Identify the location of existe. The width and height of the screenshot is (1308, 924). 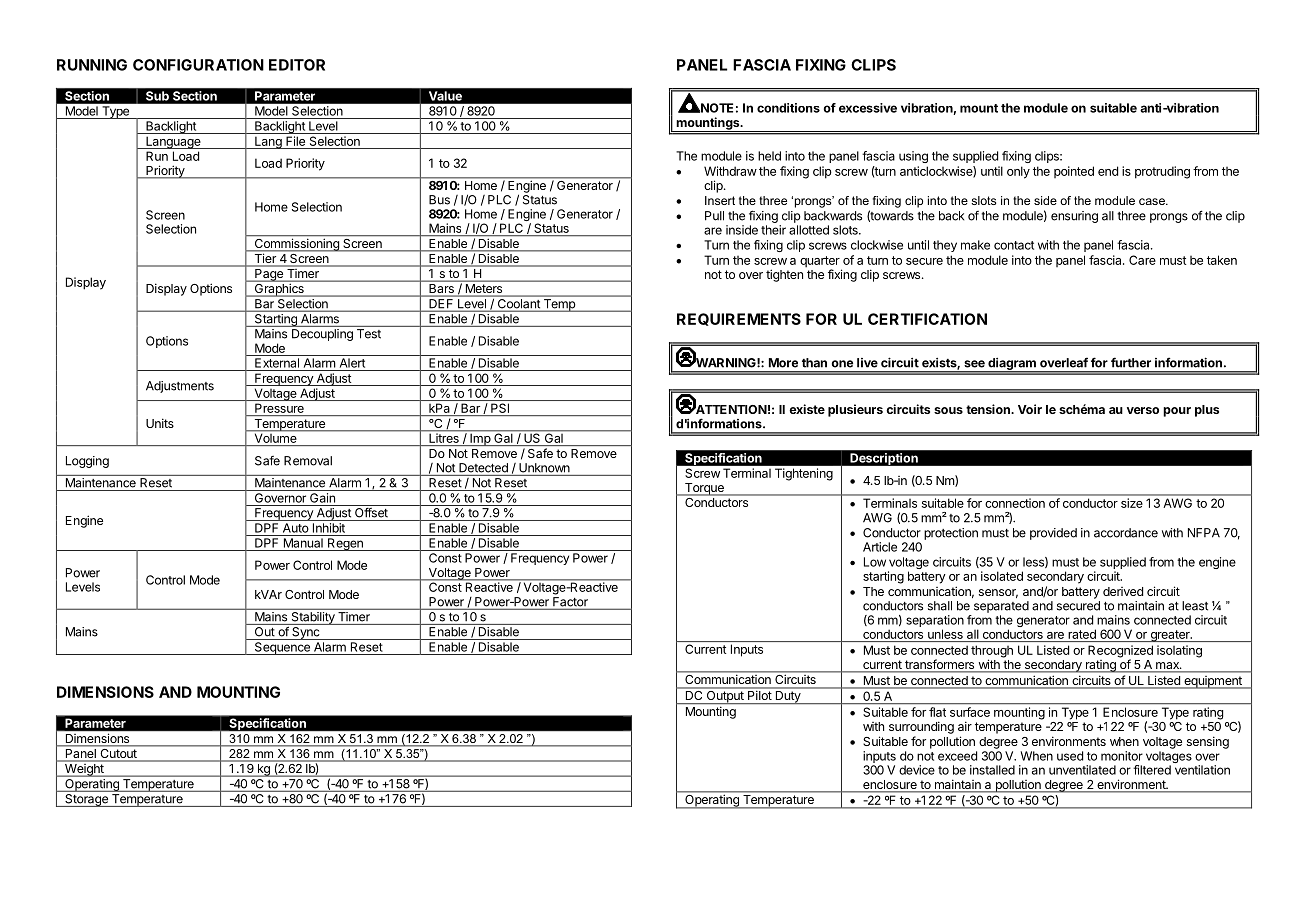
(807, 409).
